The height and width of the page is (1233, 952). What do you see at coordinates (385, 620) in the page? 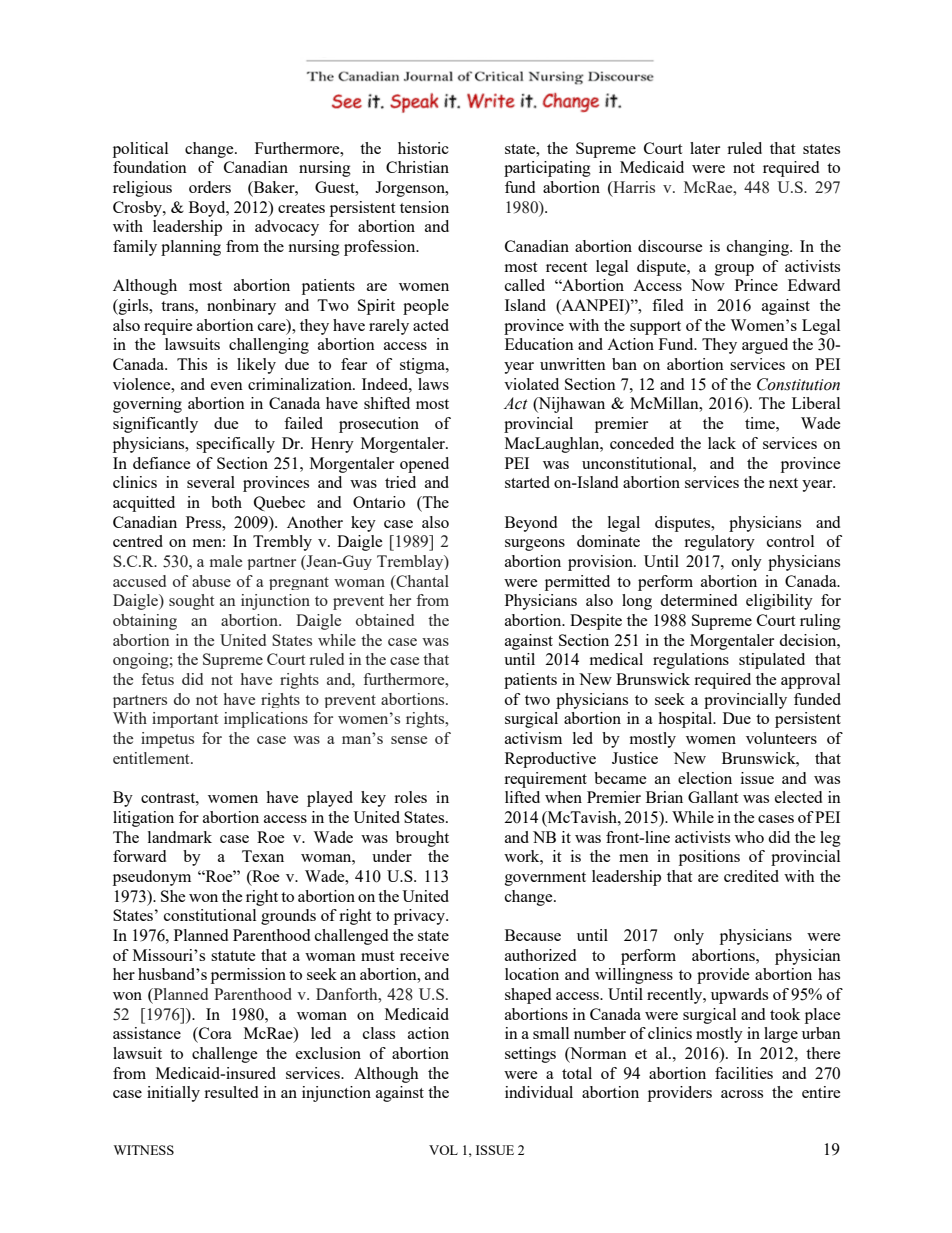
I see `obtained` at bounding box center [385, 620].
